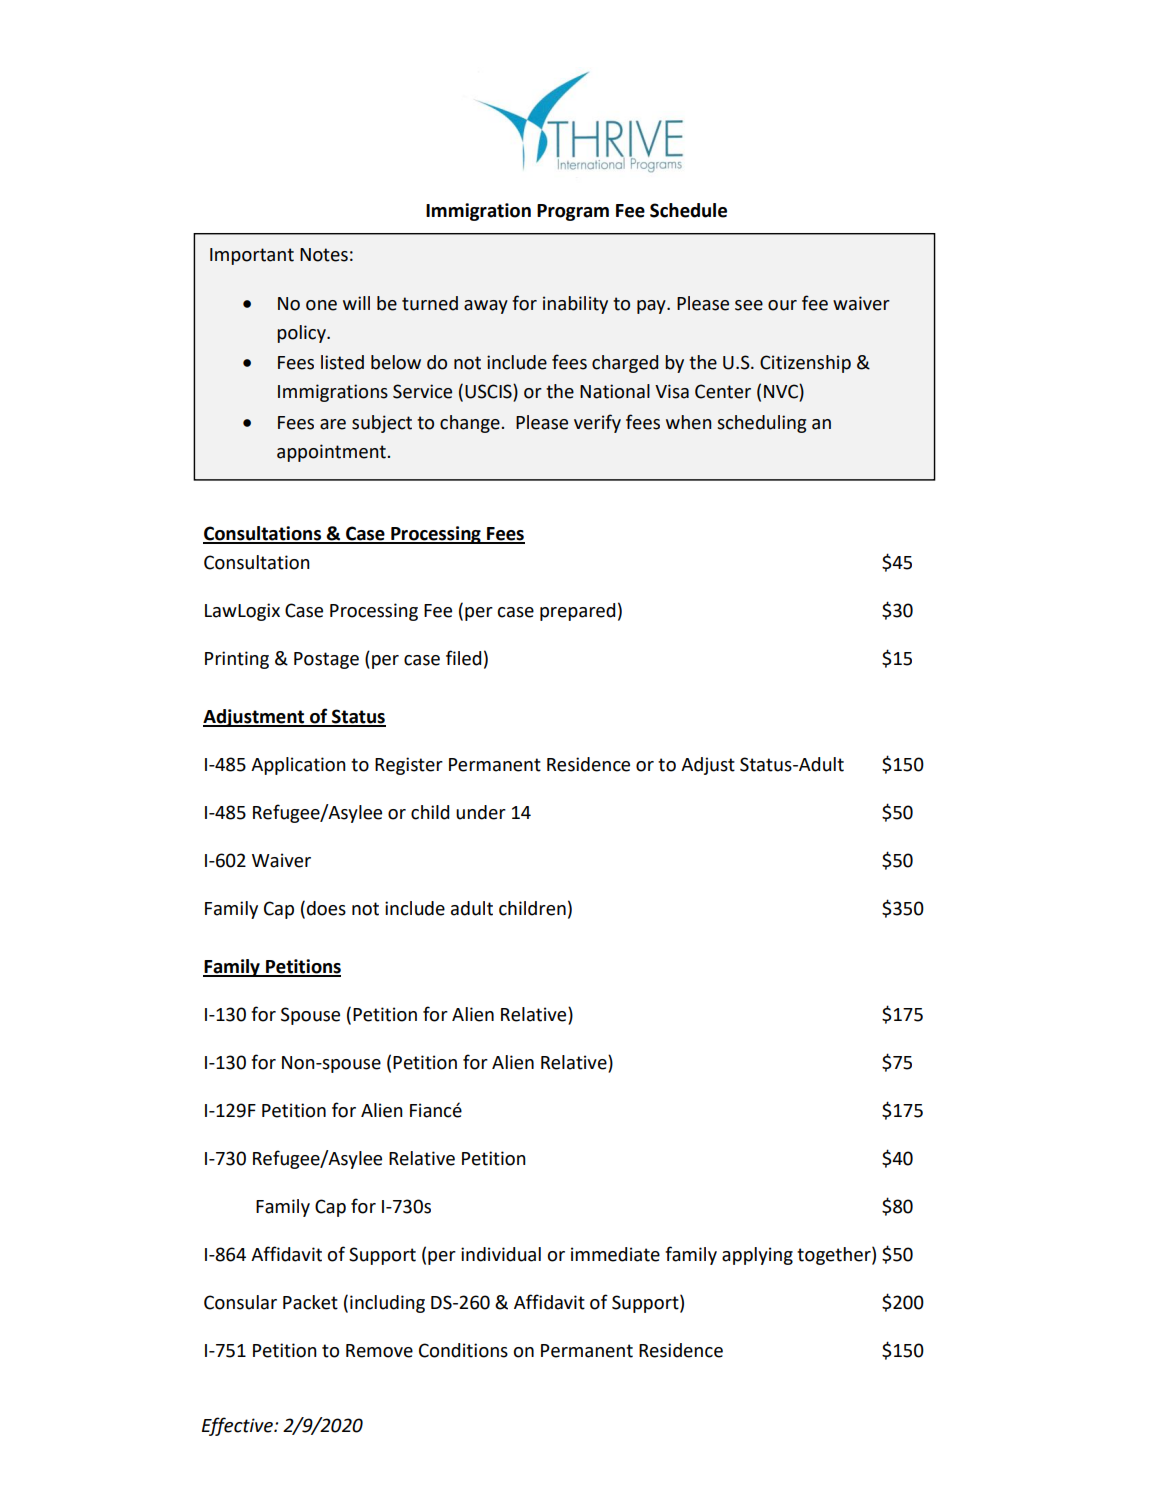 Image resolution: width=1153 pixels, height=1492 pixels. I want to click on Program, so click(573, 212).
